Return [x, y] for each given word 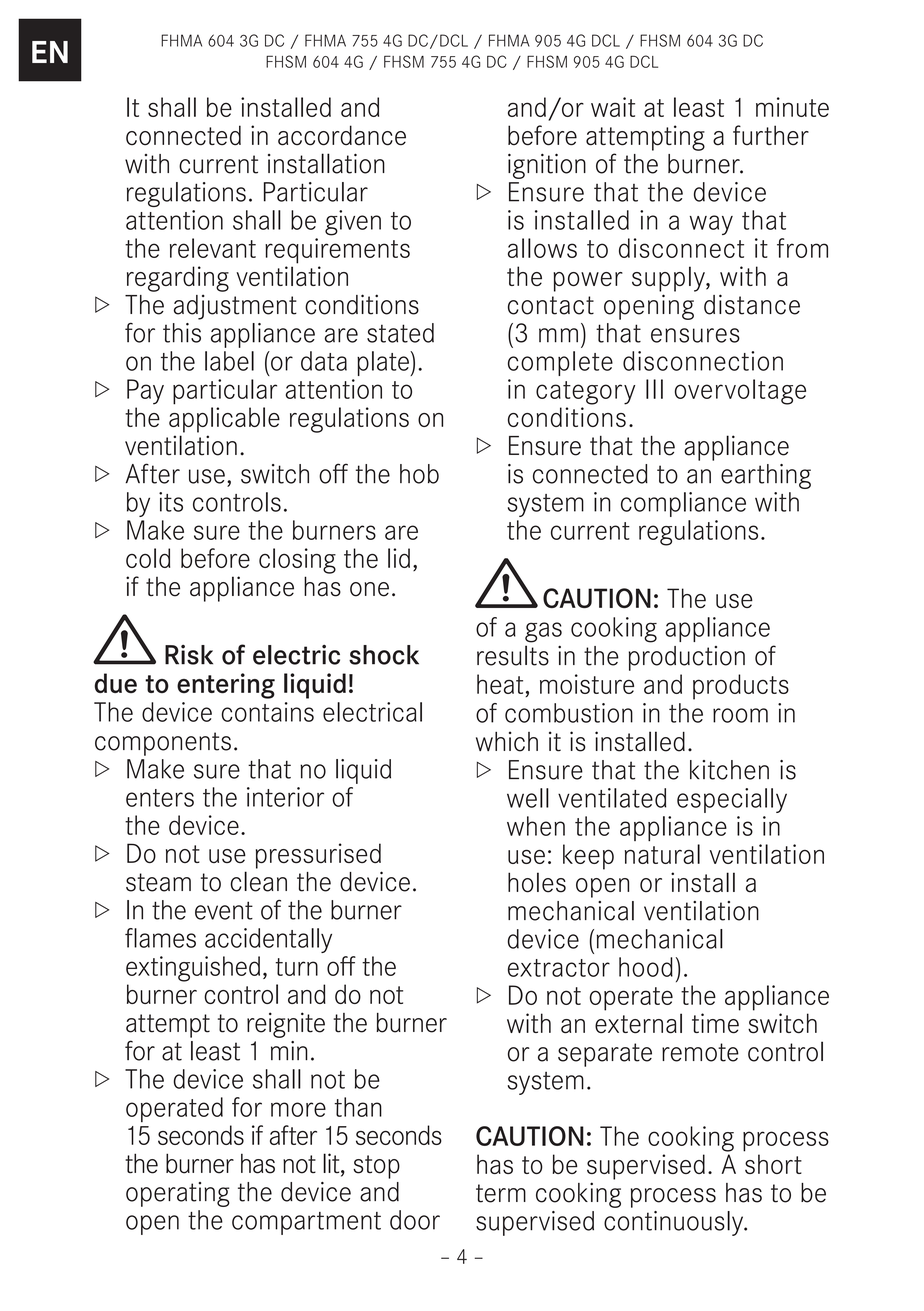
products [741, 687]
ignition [547, 166]
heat [500, 684]
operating [178, 1194]
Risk [189, 655]
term [501, 1193]
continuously [675, 1223]
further [771, 135]
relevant [213, 248]
